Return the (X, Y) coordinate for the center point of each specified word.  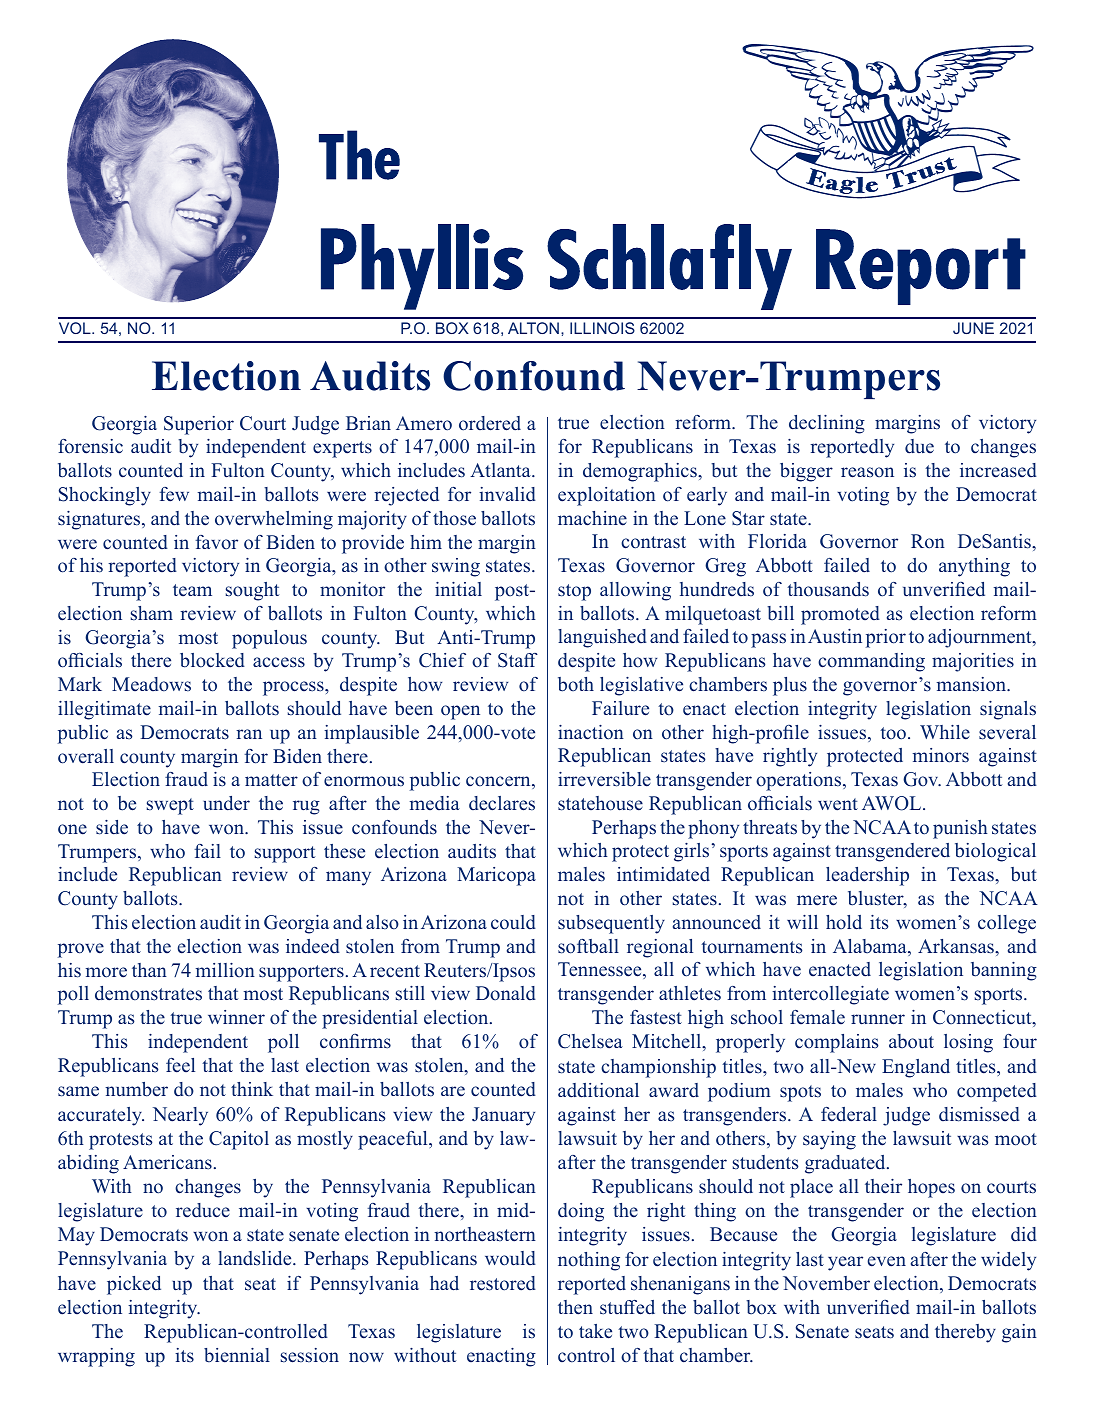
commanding (871, 662)
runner (878, 1019)
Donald (506, 993)
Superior (199, 425)
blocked (212, 660)
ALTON (533, 328)
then (575, 1307)
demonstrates (148, 993)
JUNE (973, 328)
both (576, 684)
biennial (237, 1355)
